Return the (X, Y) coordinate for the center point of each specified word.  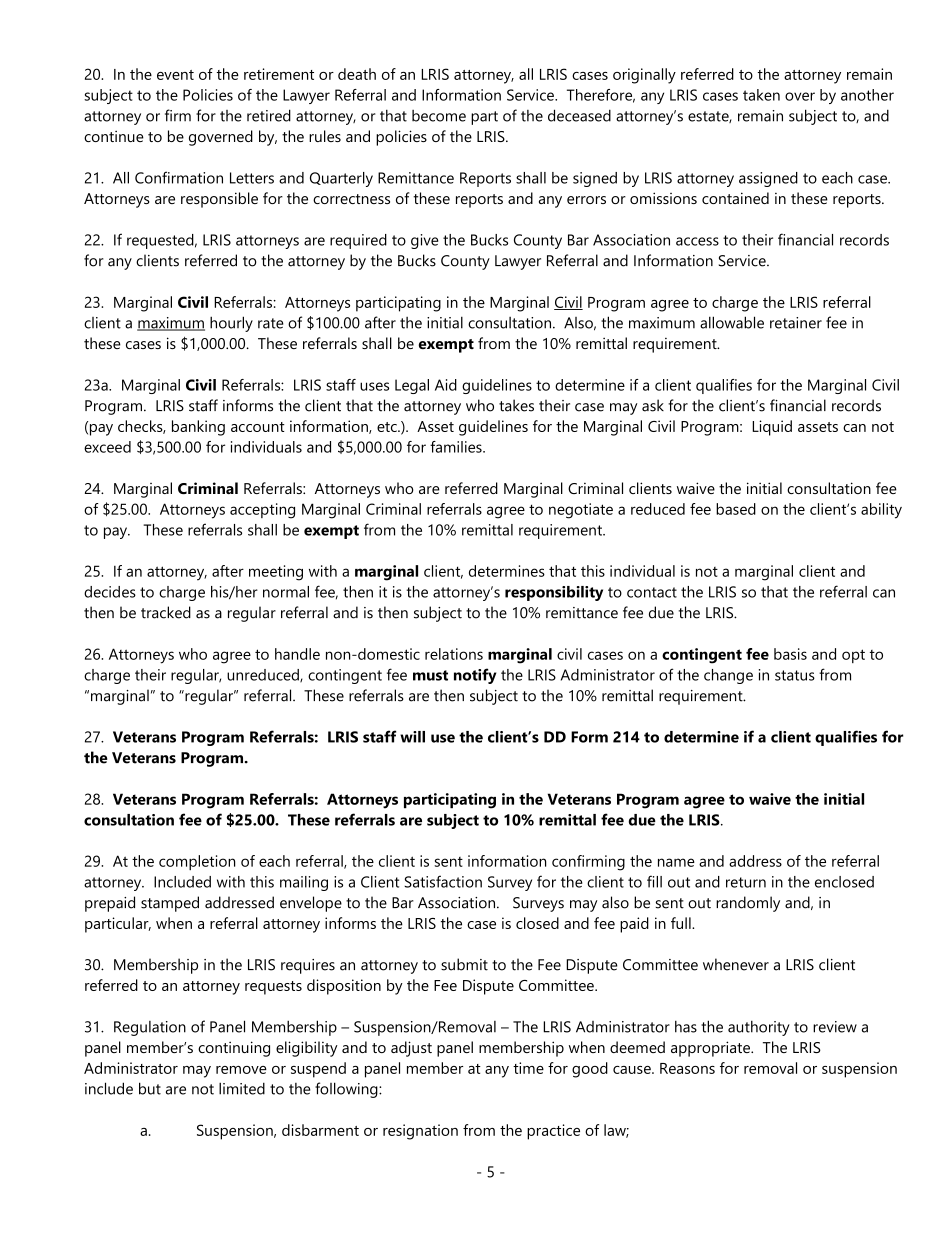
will (412, 737)
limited (242, 1088)
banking (198, 428)
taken (761, 95)
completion (197, 862)
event (175, 75)
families (457, 447)
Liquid (772, 428)
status (795, 675)
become (439, 116)
